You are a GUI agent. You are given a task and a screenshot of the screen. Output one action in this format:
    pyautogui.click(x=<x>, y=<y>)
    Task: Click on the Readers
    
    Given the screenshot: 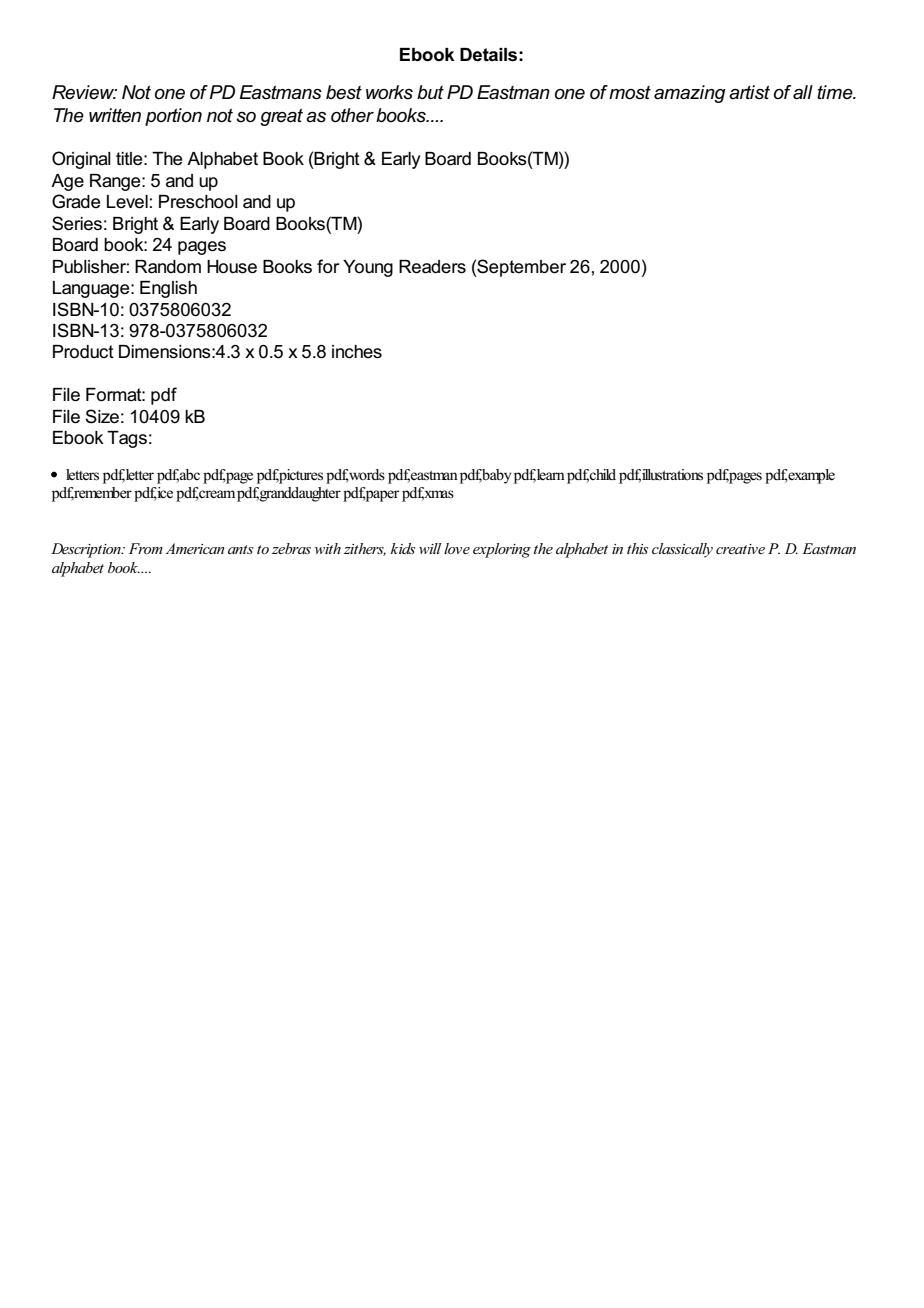 What is the action you would take?
    pyautogui.click(x=432, y=267)
